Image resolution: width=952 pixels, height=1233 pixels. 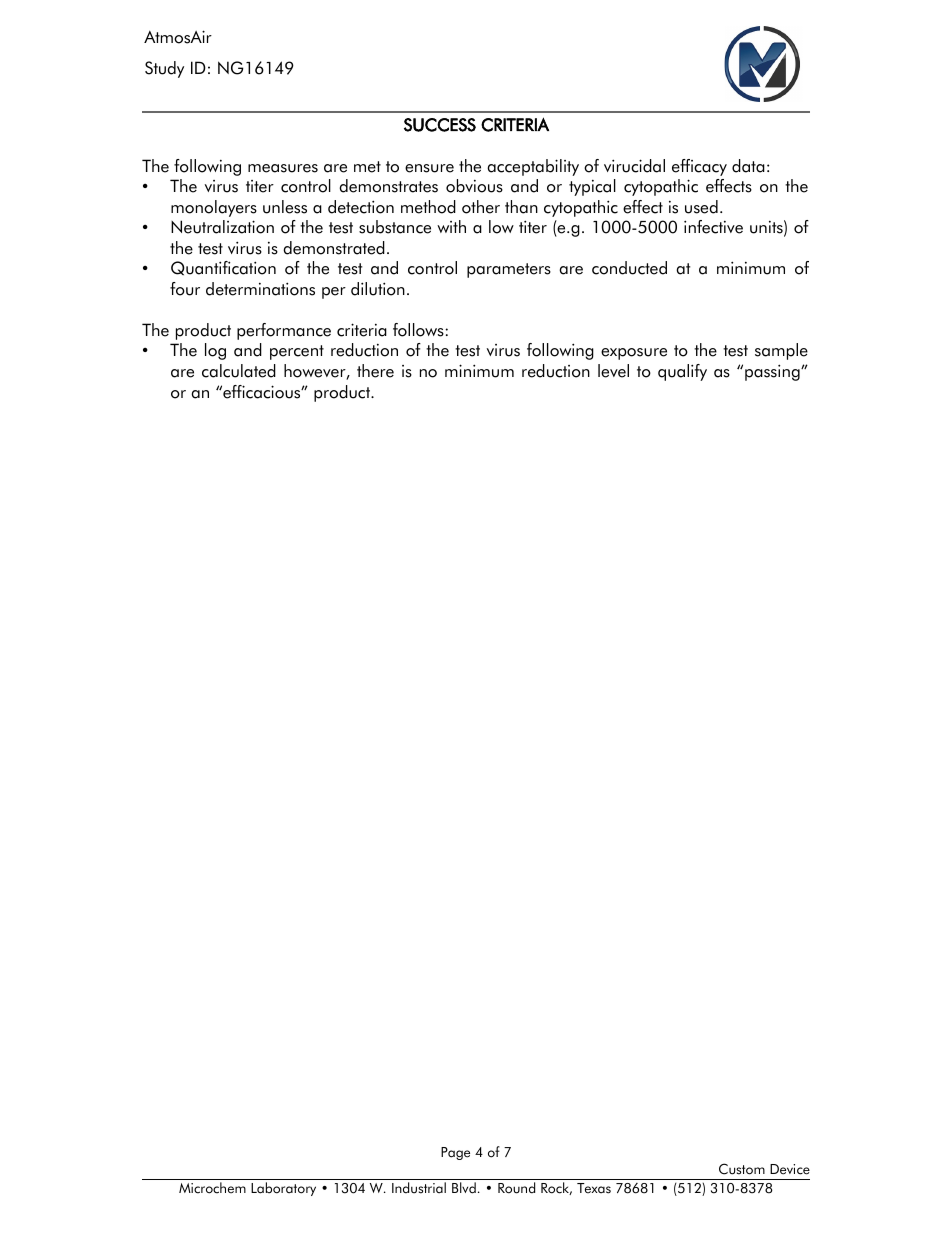 I want to click on SUCCESS, so click(x=440, y=125).
